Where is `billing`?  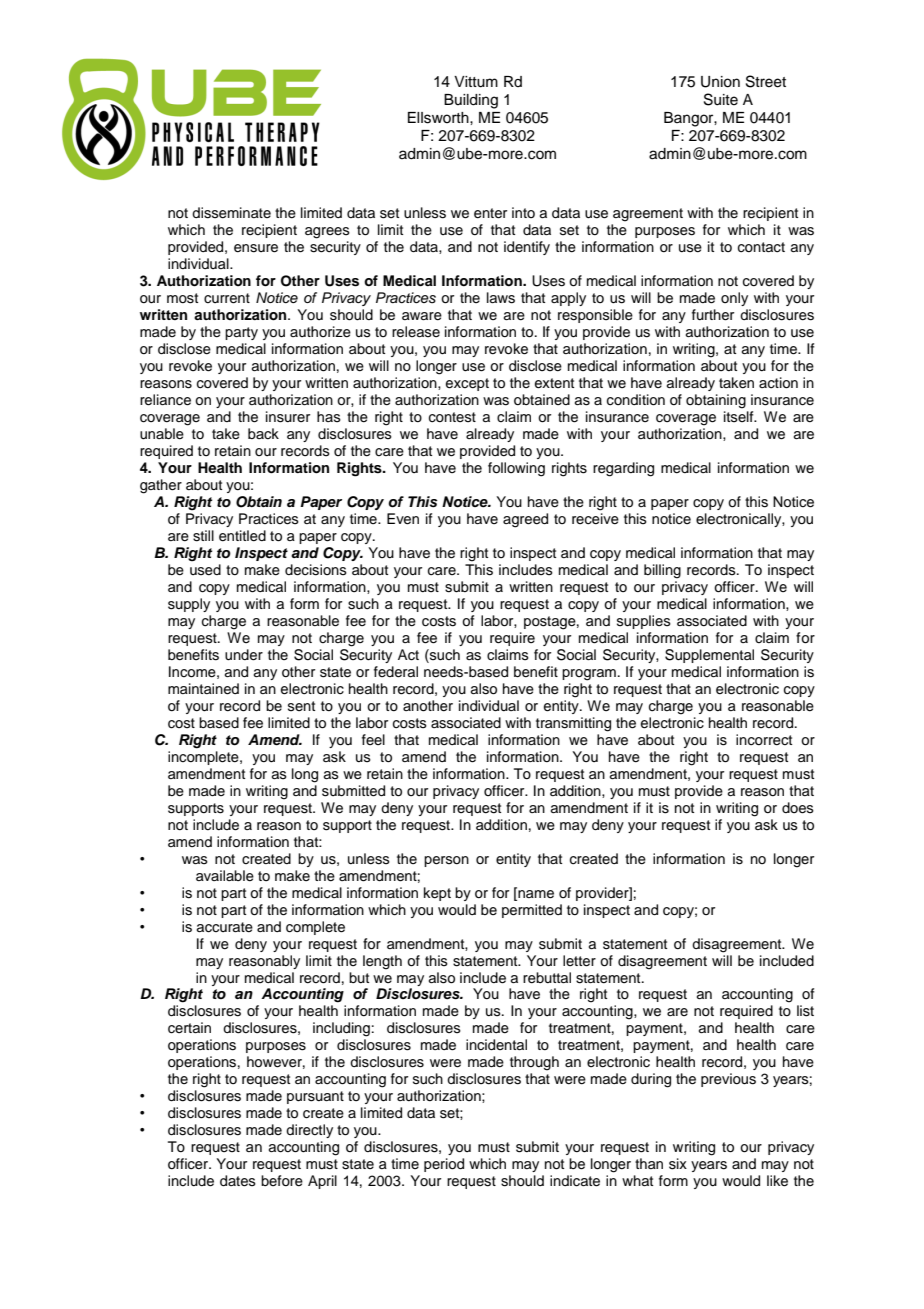
billing is located at coordinates (662, 571).
